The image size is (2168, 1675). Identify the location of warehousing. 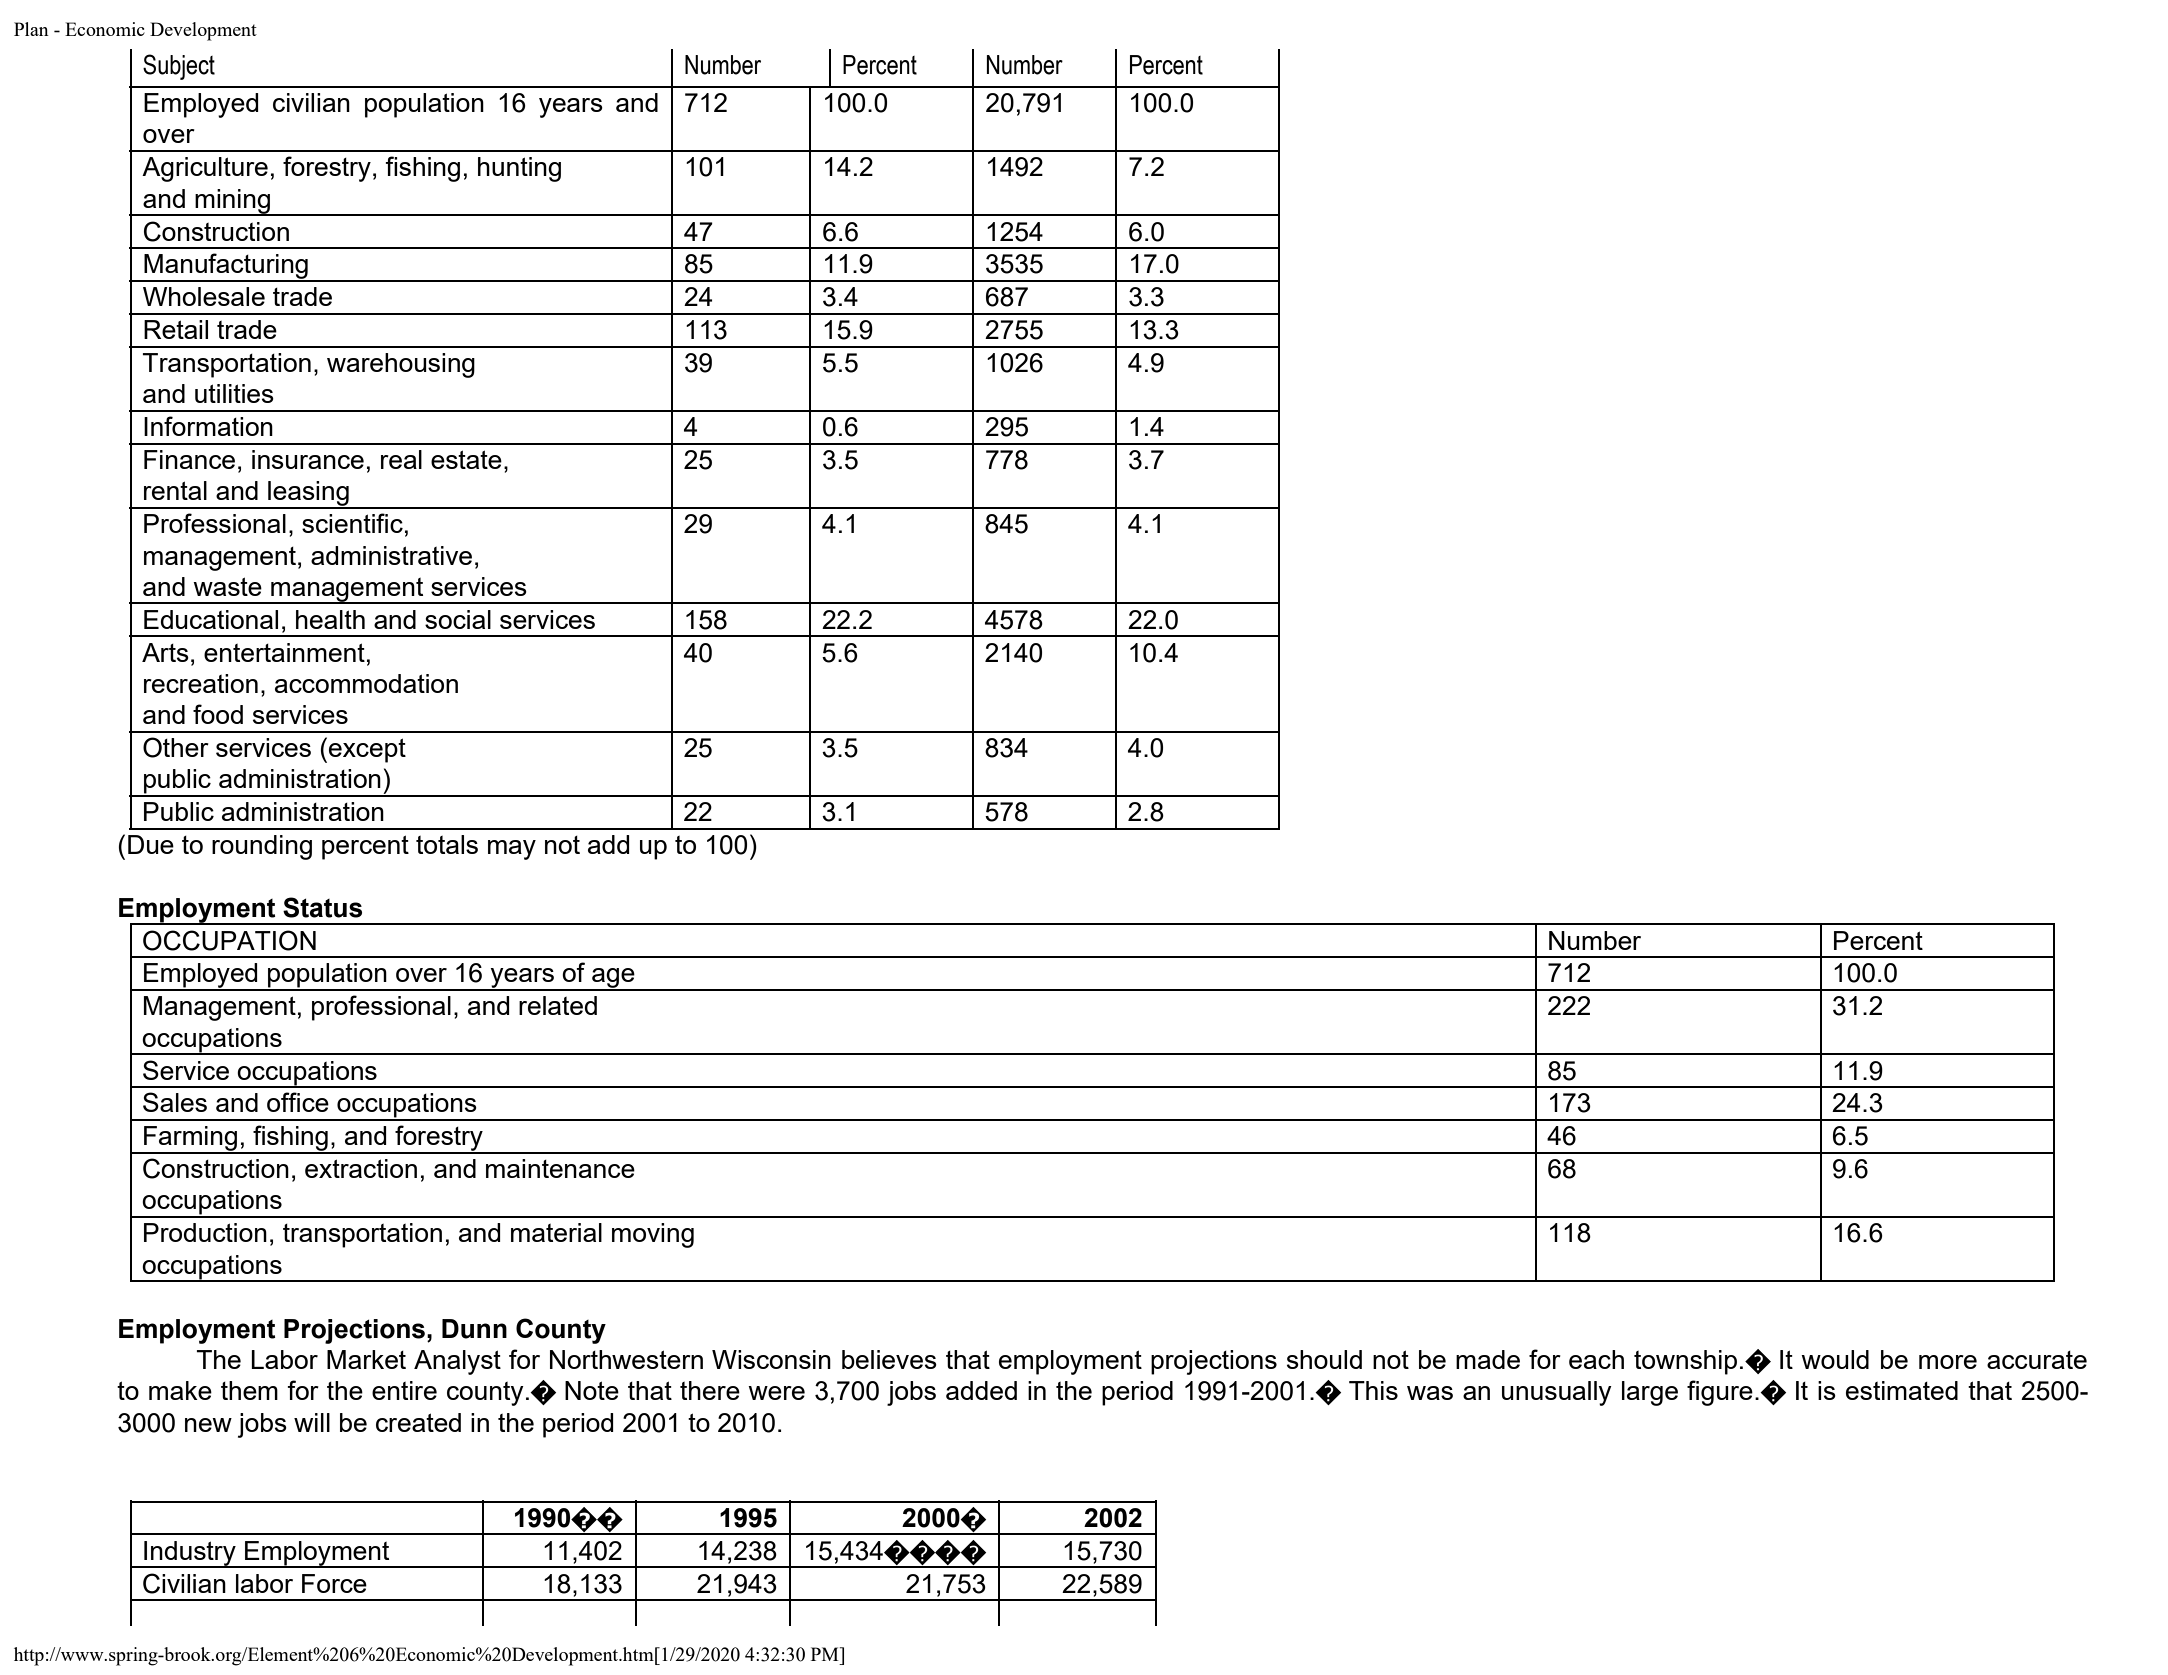
(401, 365).
